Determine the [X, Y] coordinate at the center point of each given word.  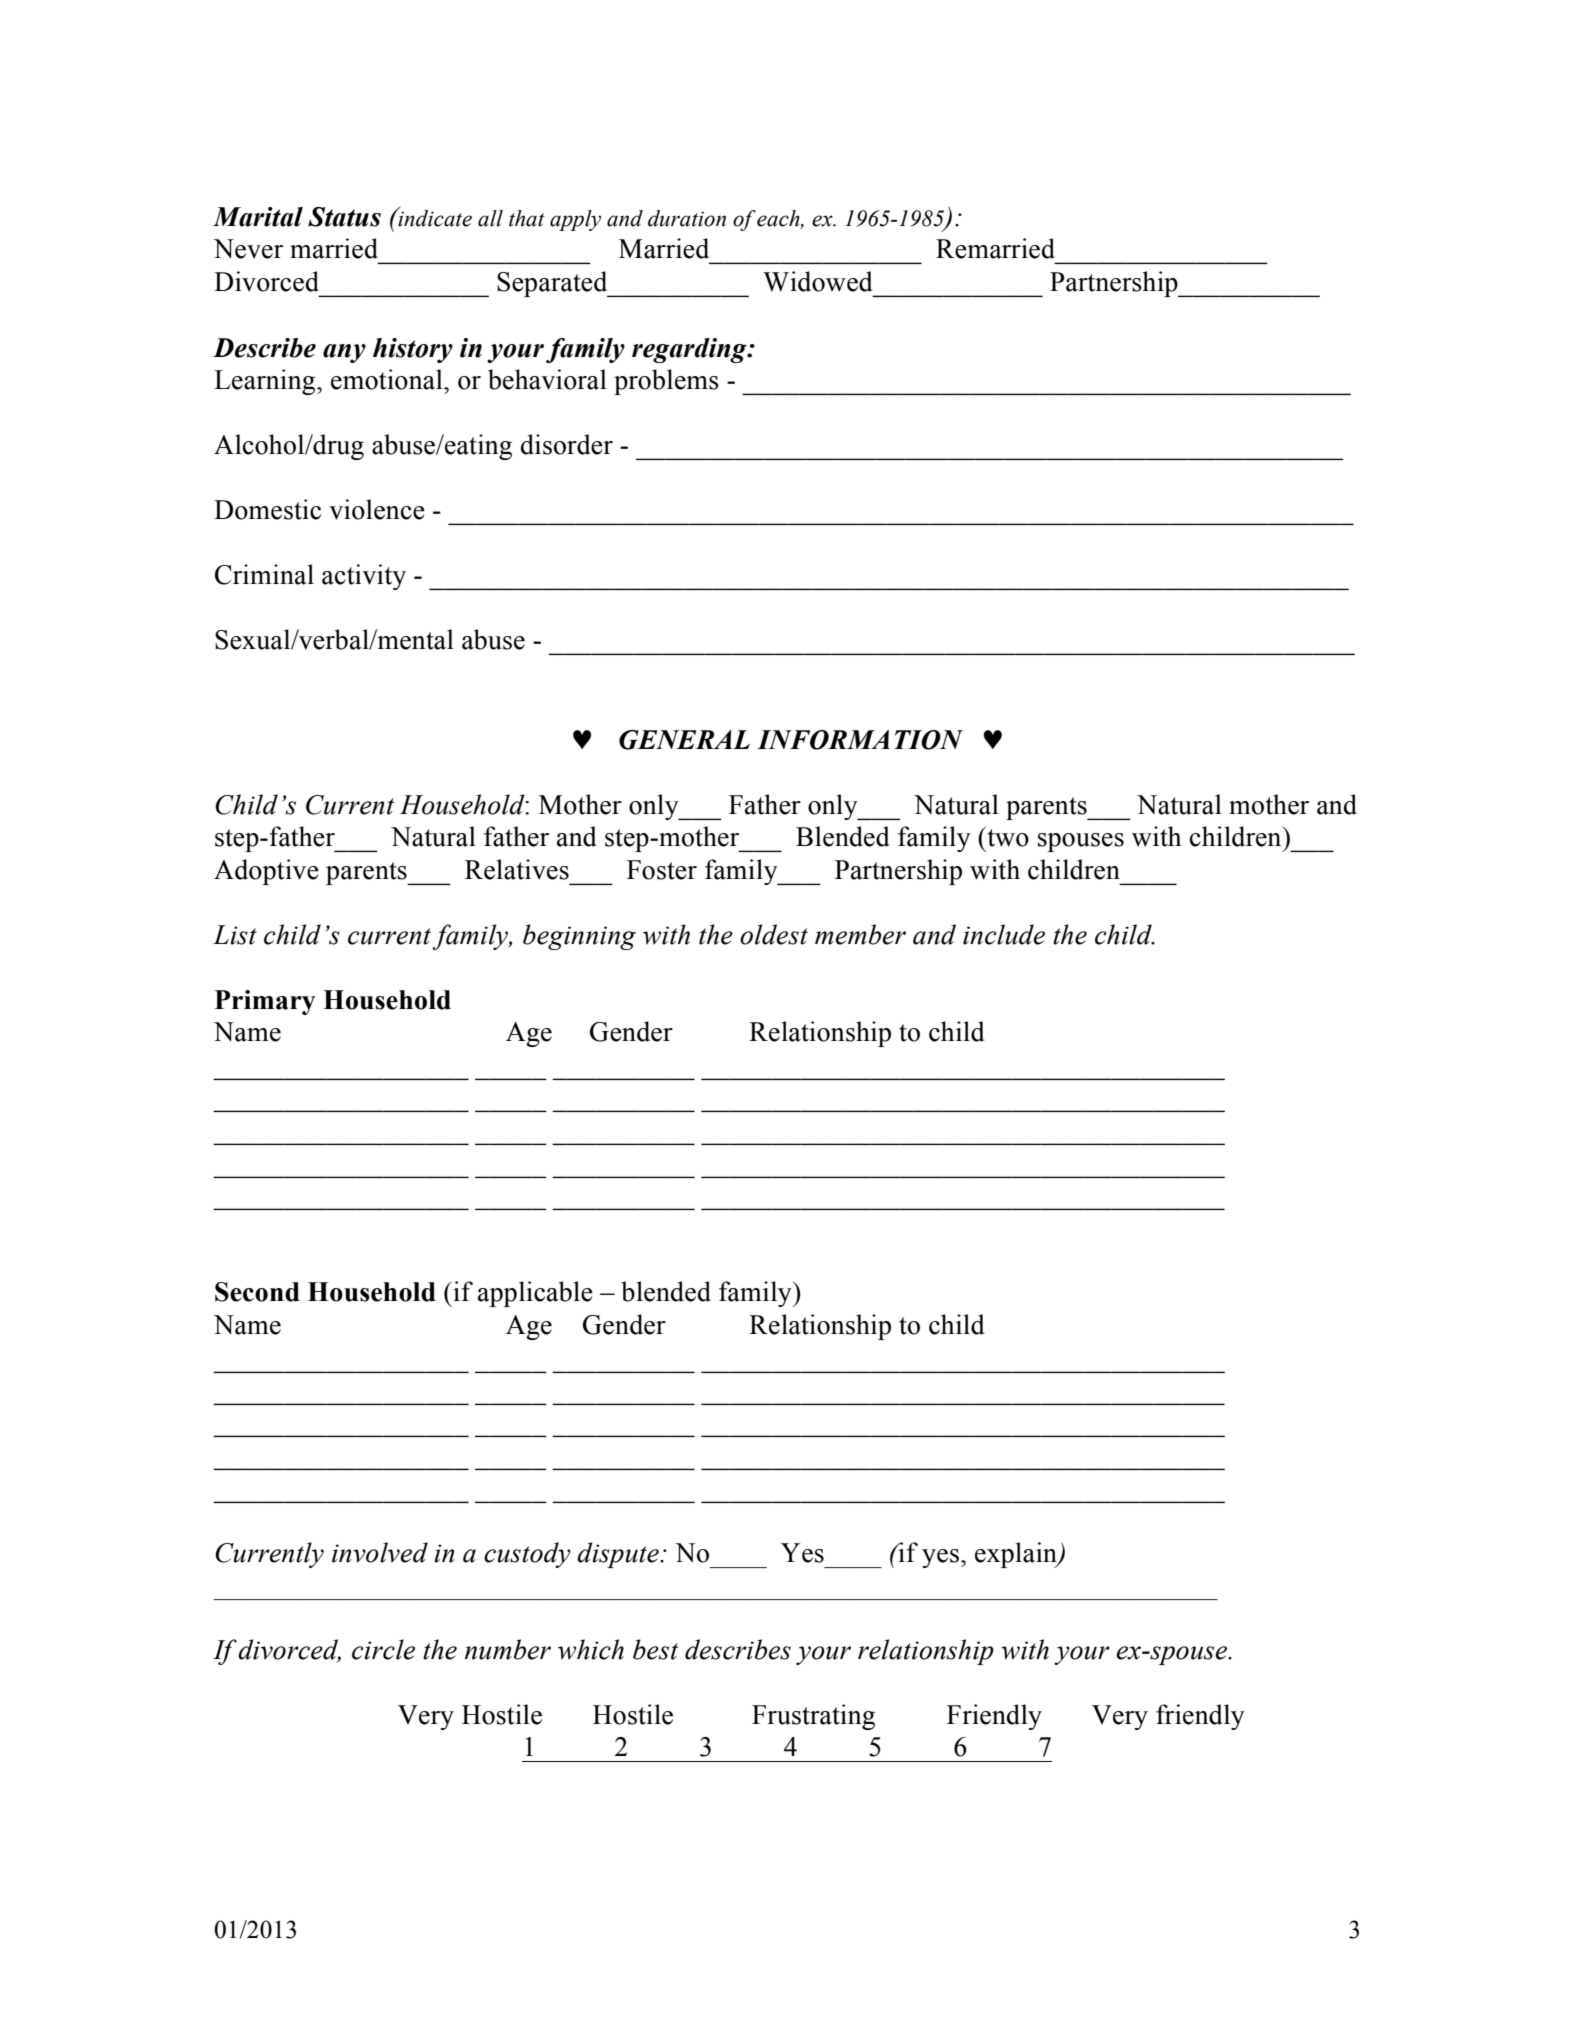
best [655, 1649]
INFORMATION [860, 740]
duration [687, 218]
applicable [535, 1294]
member [860, 934]
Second [257, 1292]
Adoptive [266, 872]
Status [344, 217]
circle [383, 1649]
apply [575, 220]
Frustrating [813, 1717]
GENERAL [684, 740]
